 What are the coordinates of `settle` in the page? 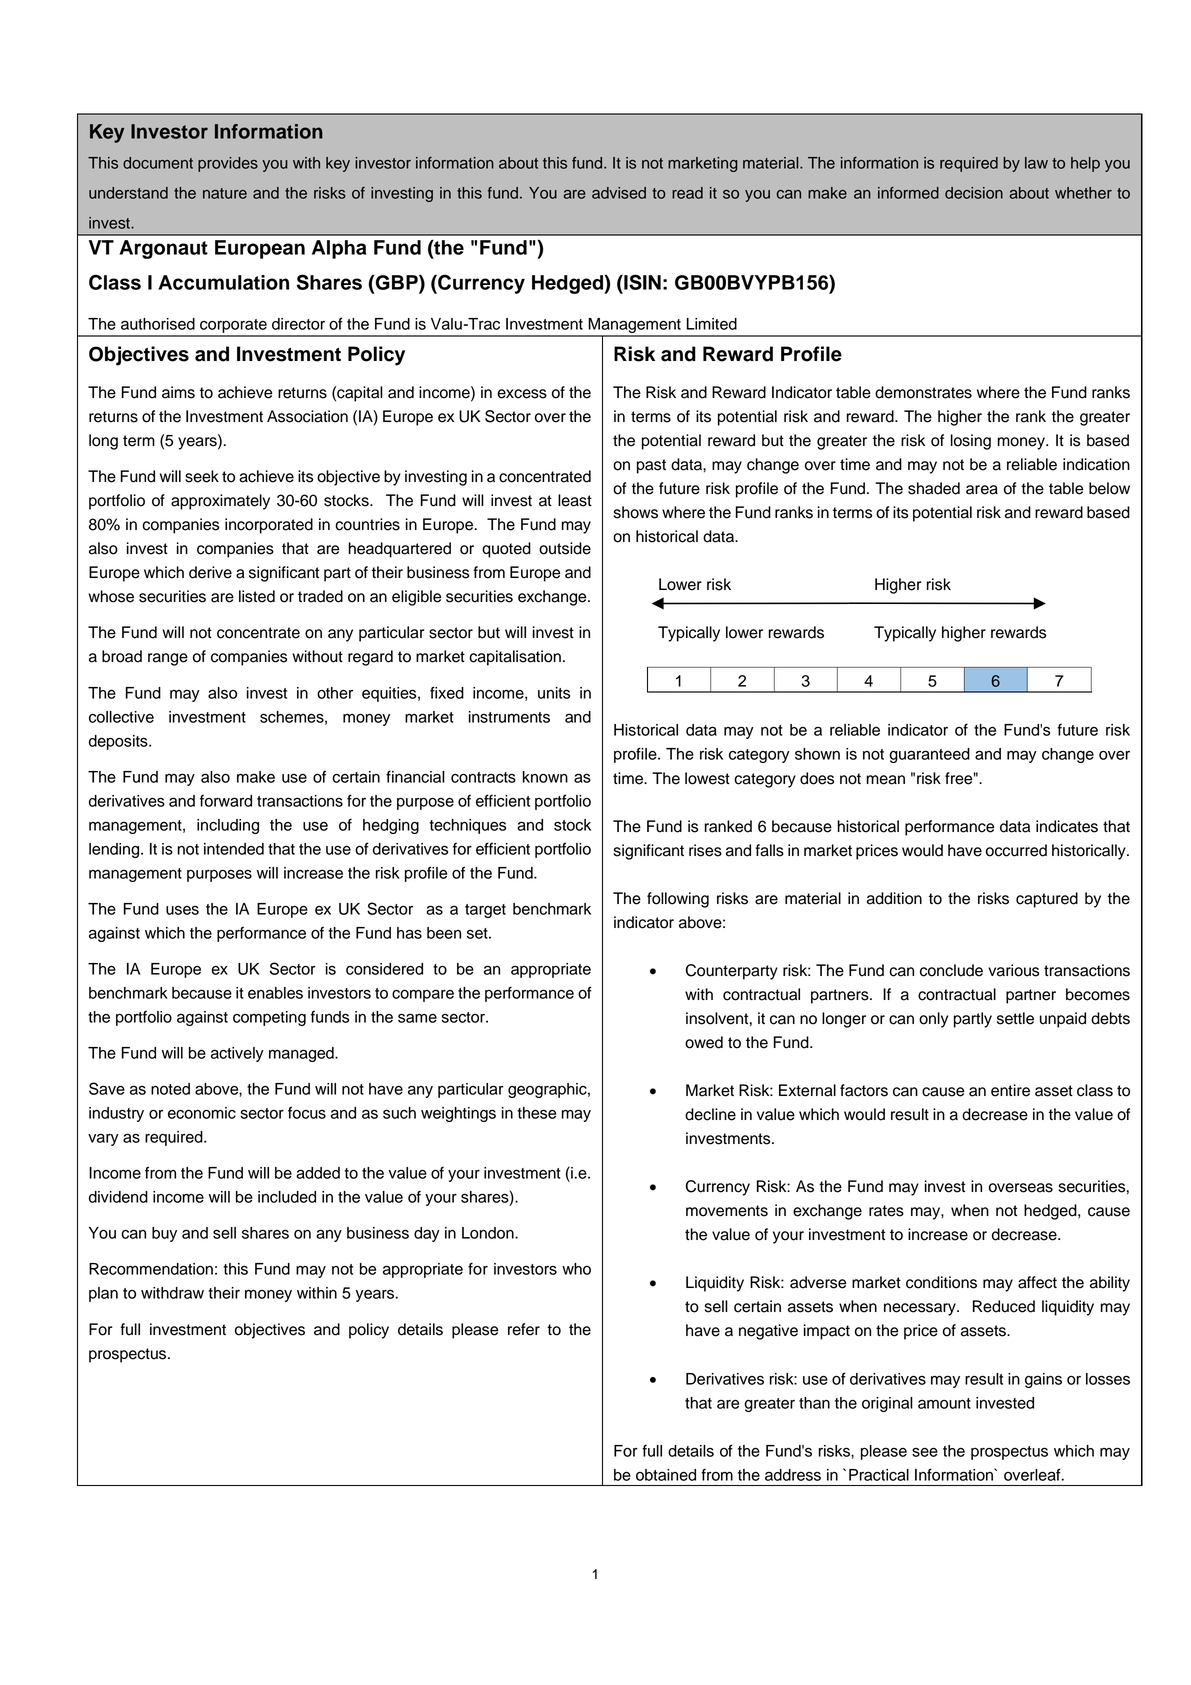 It's located at (1015, 1018).
